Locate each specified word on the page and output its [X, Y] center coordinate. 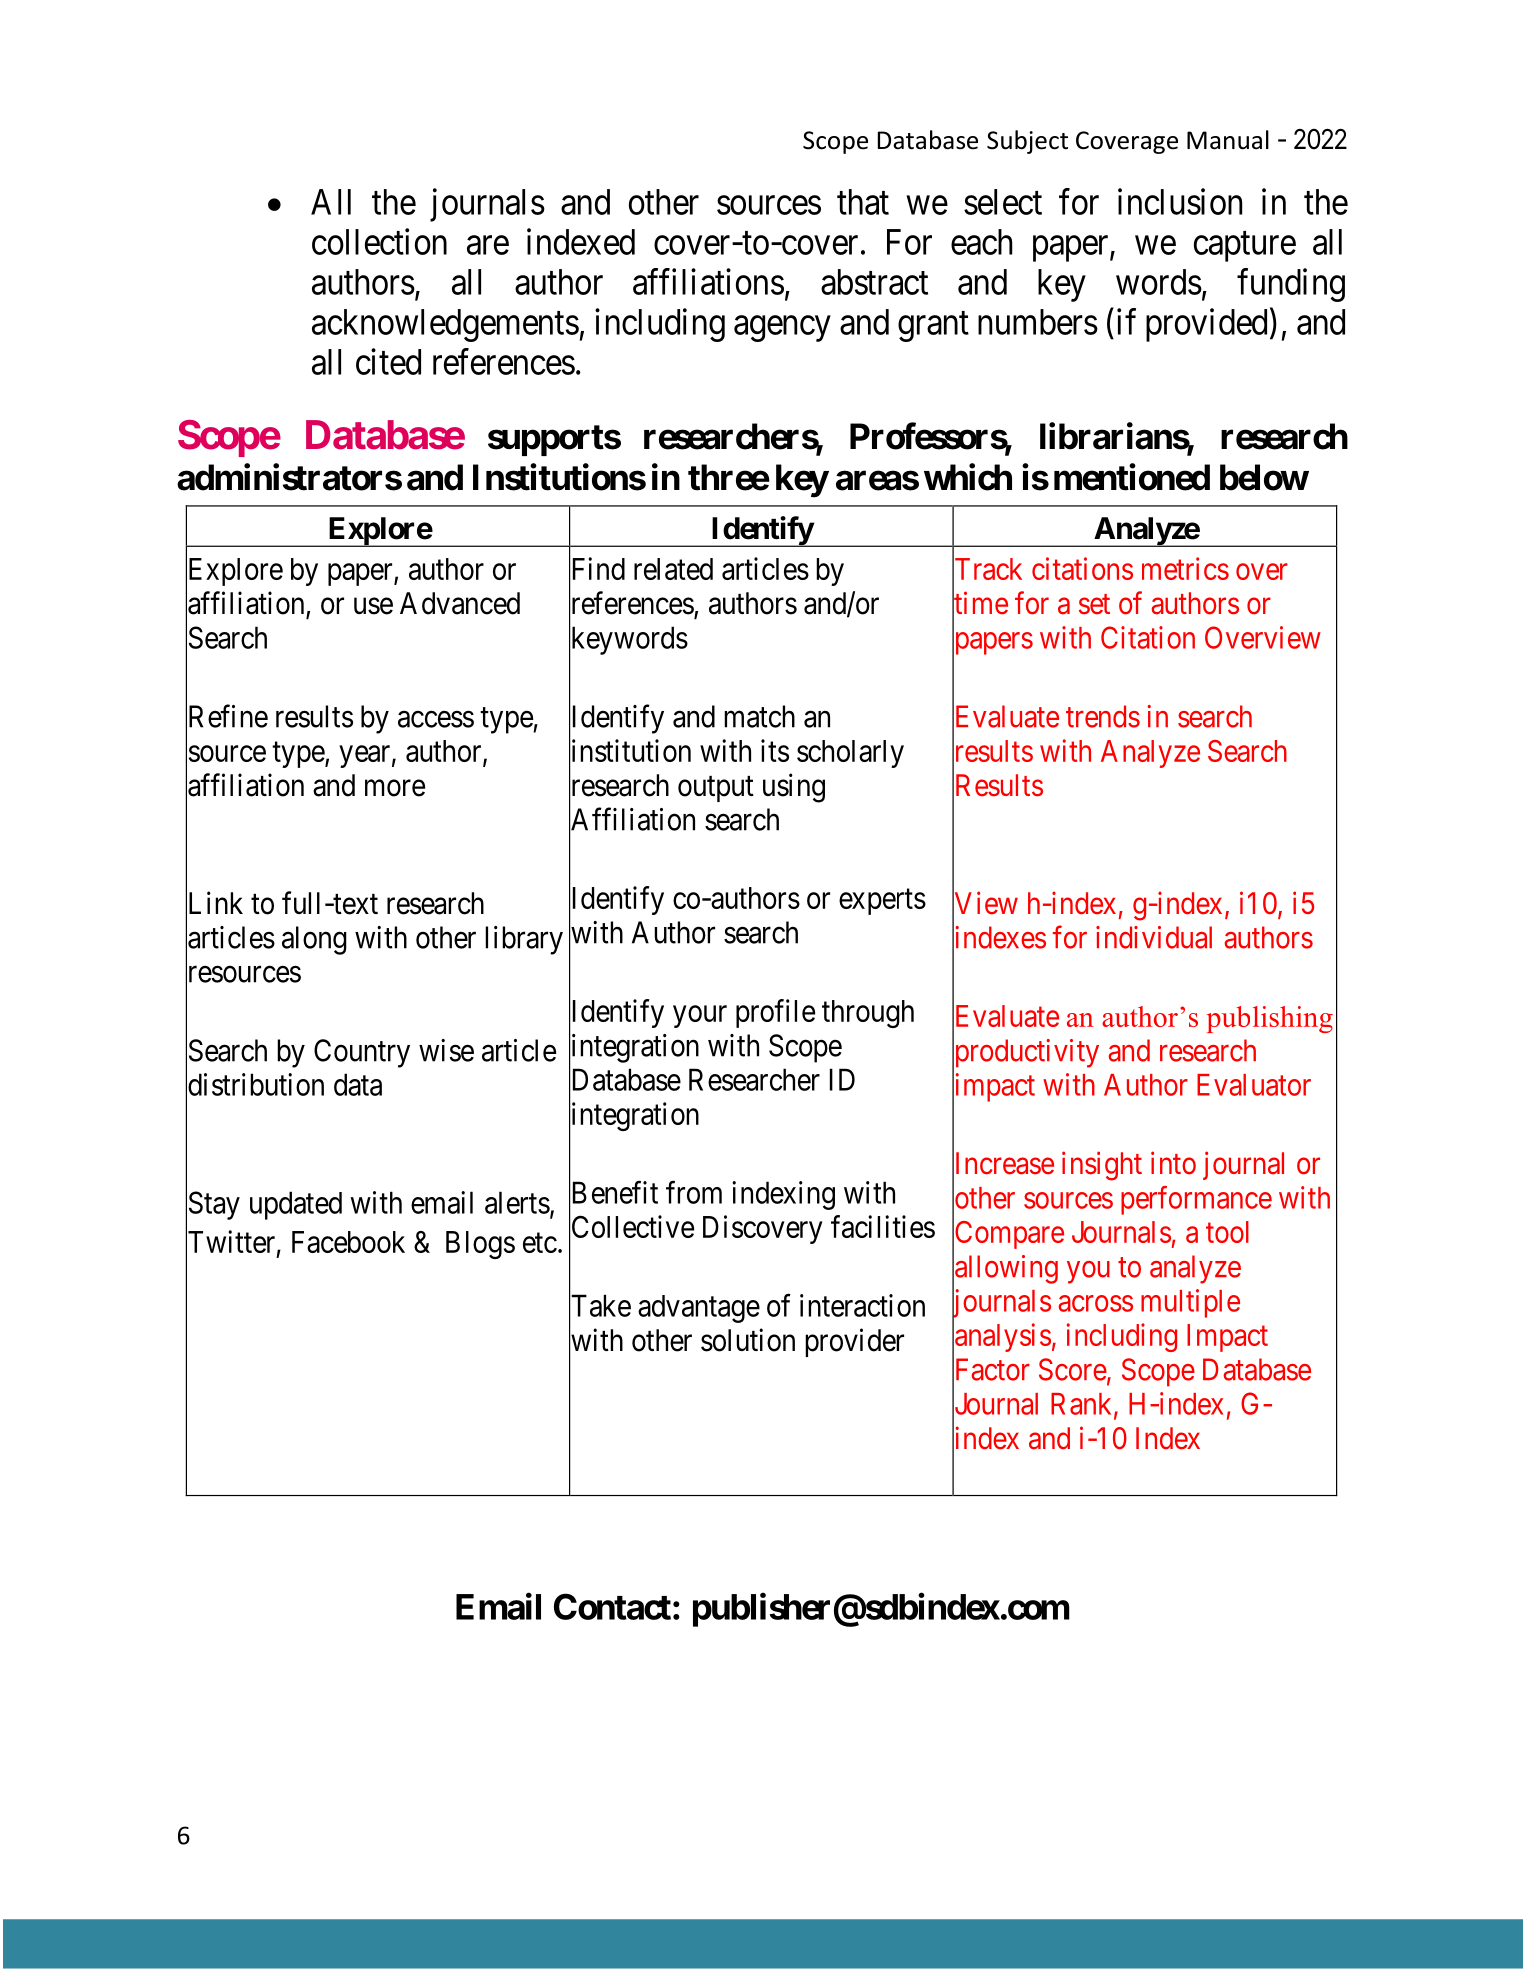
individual [1154, 937]
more [395, 788]
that [863, 202]
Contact [612, 1606]
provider [854, 1342]
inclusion [1180, 201]
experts [882, 902]
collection [379, 241]
